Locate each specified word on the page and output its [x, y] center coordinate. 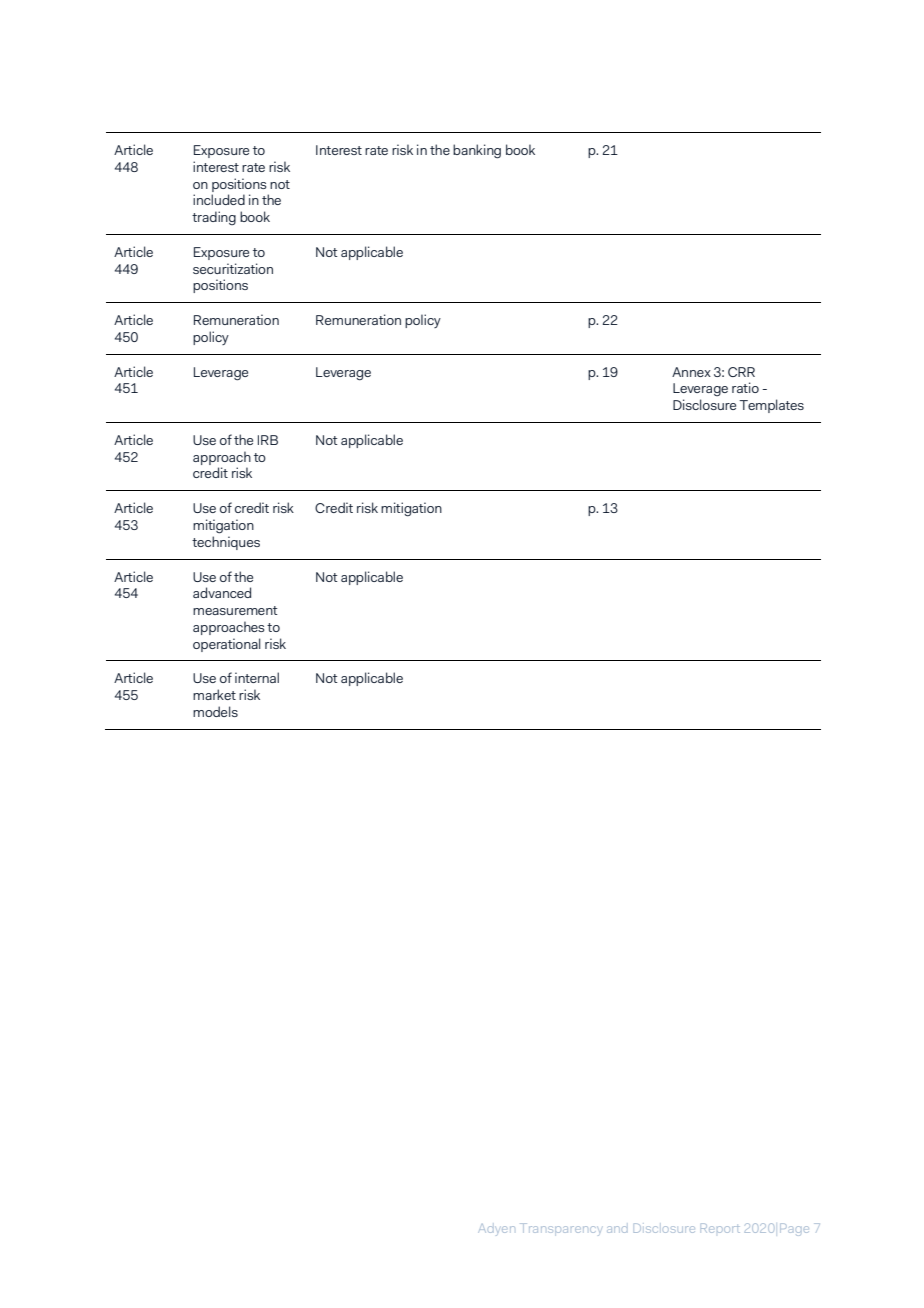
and [617, 1229]
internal [257, 677]
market [214, 694]
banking [477, 151]
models [215, 711]
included [219, 199]
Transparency [560, 1229]
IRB [268, 440]
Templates [771, 406]
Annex [691, 372]
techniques [226, 543]
